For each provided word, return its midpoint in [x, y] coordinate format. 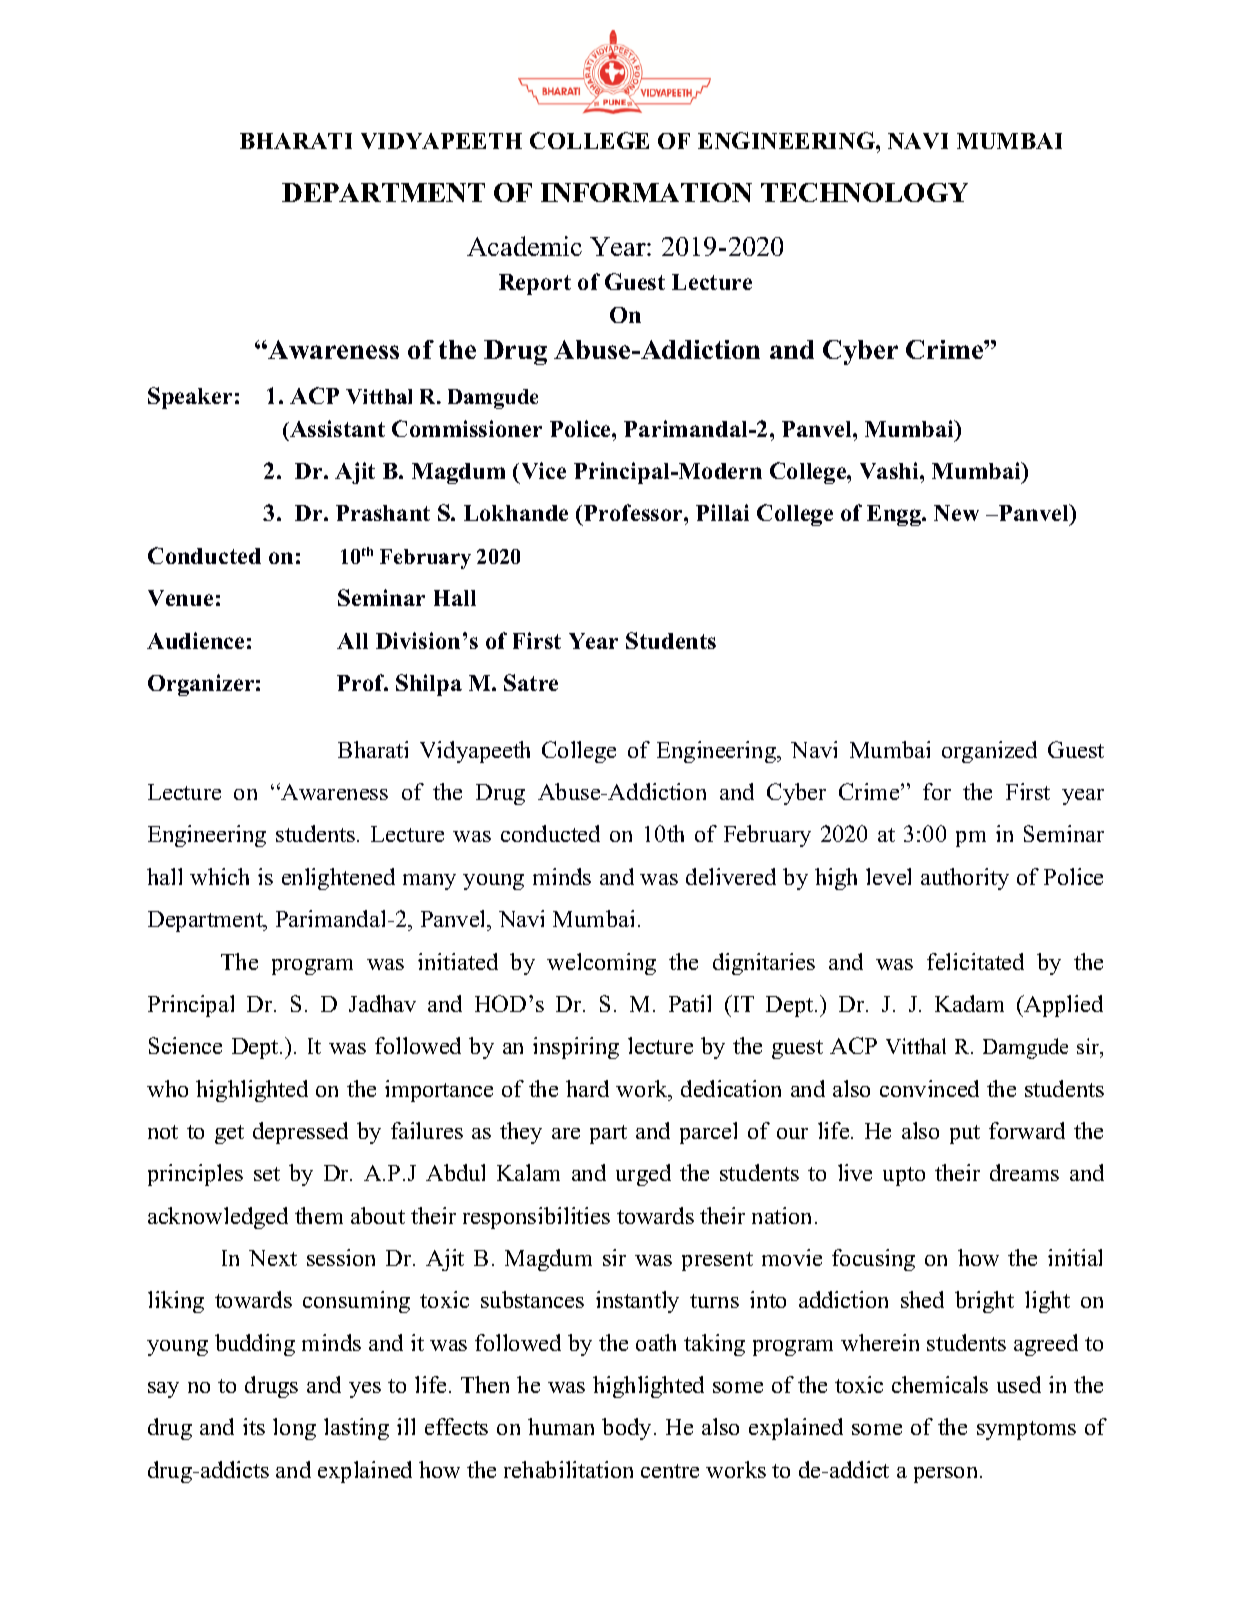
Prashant [383, 513]
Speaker [190, 398]
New [956, 513]
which [219, 876]
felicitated [975, 961]
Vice [544, 470]
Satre [531, 682]
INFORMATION [646, 192]
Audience [195, 640]
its [254, 1426]
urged [643, 1175]
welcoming [601, 964]
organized [989, 752]
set [267, 1174]
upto [904, 1176]
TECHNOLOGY [864, 192]
